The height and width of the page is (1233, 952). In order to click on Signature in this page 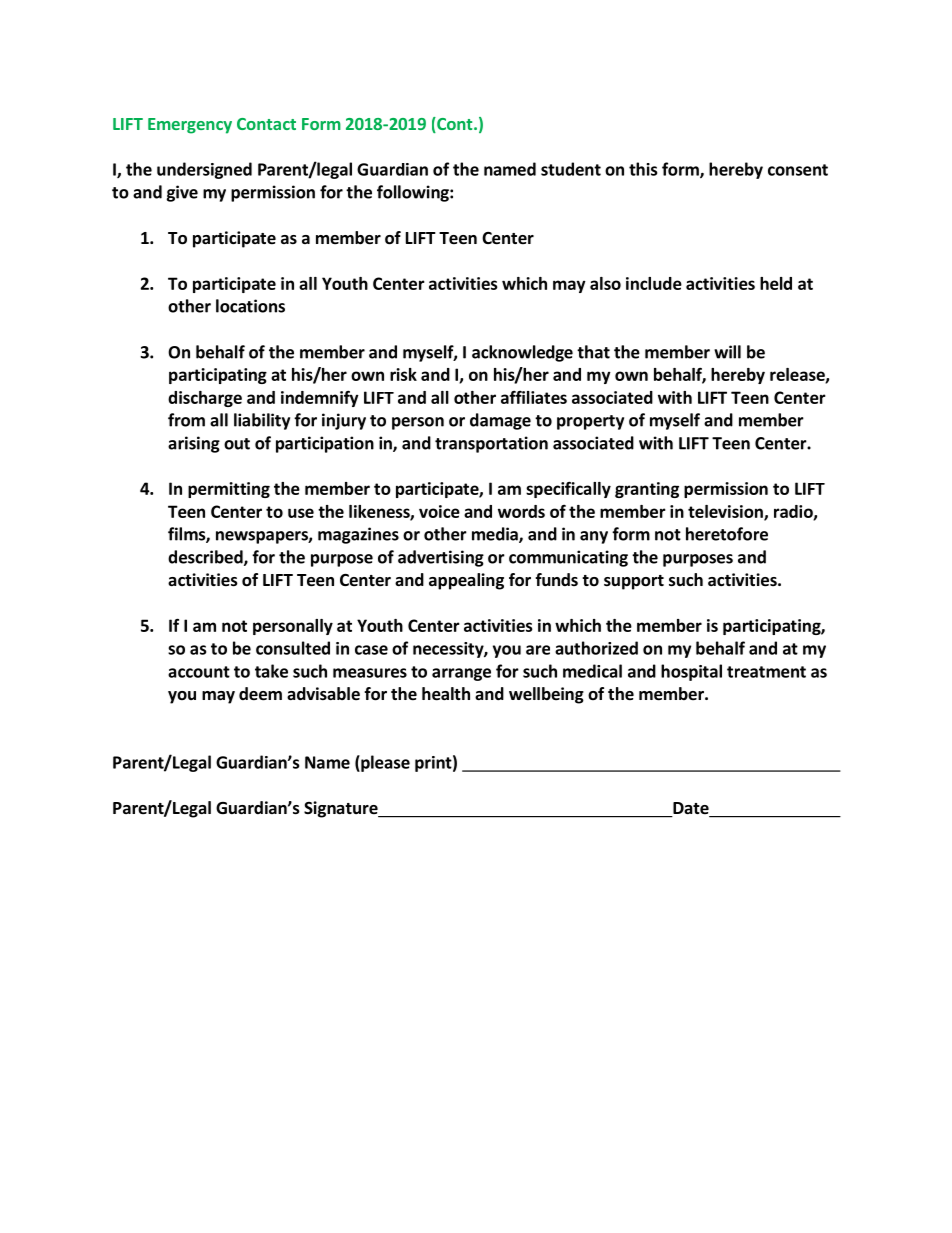, I will do `click(342, 809)`.
